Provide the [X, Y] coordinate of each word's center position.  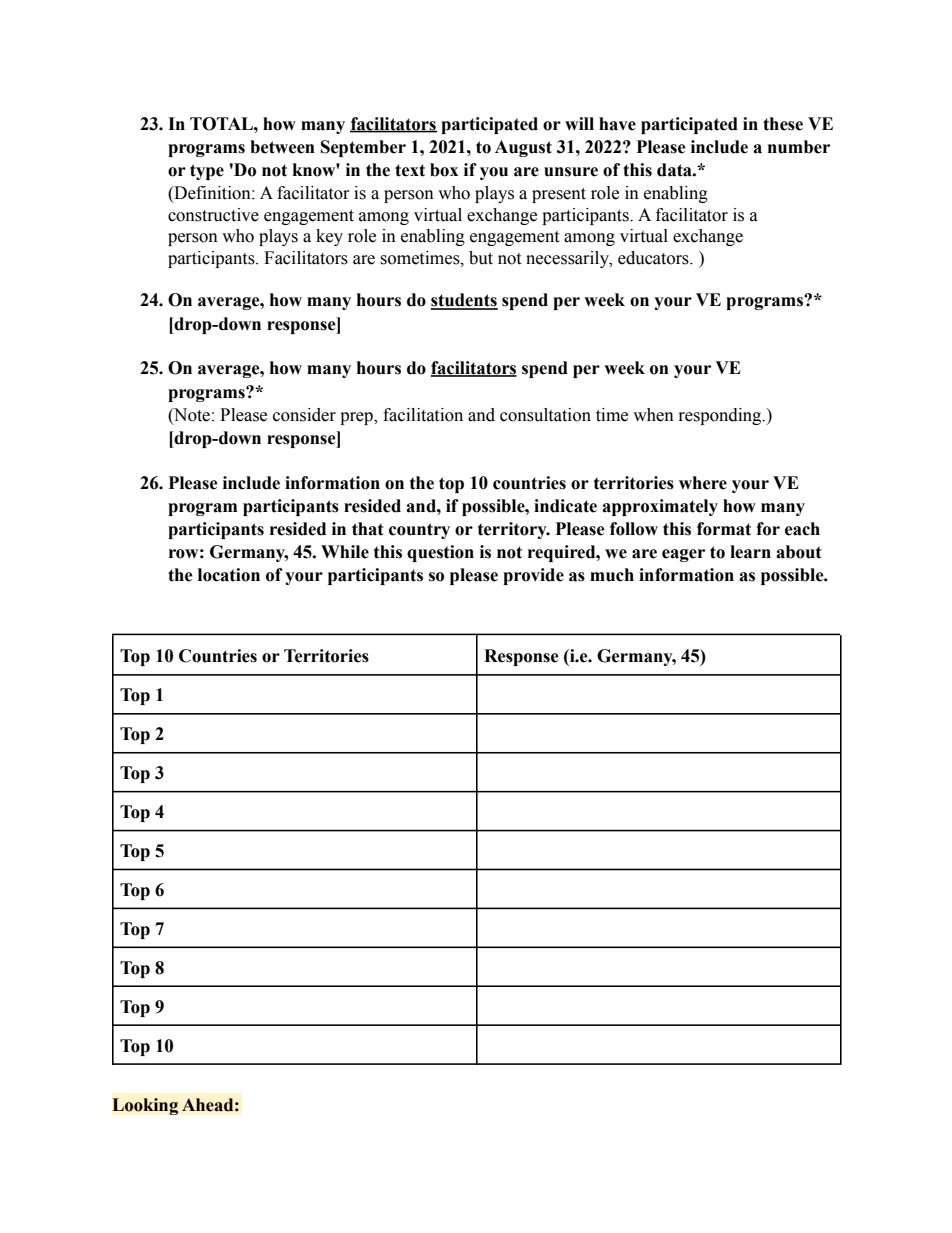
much [612, 575]
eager [683, 555]
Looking [145, 1106]
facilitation [423, 415]
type [207, 172]
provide [533, 576]
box [444, 170]
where [703, 483]
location [229, 575]
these [783, 124]
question [440, 553]
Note [191, 415]
